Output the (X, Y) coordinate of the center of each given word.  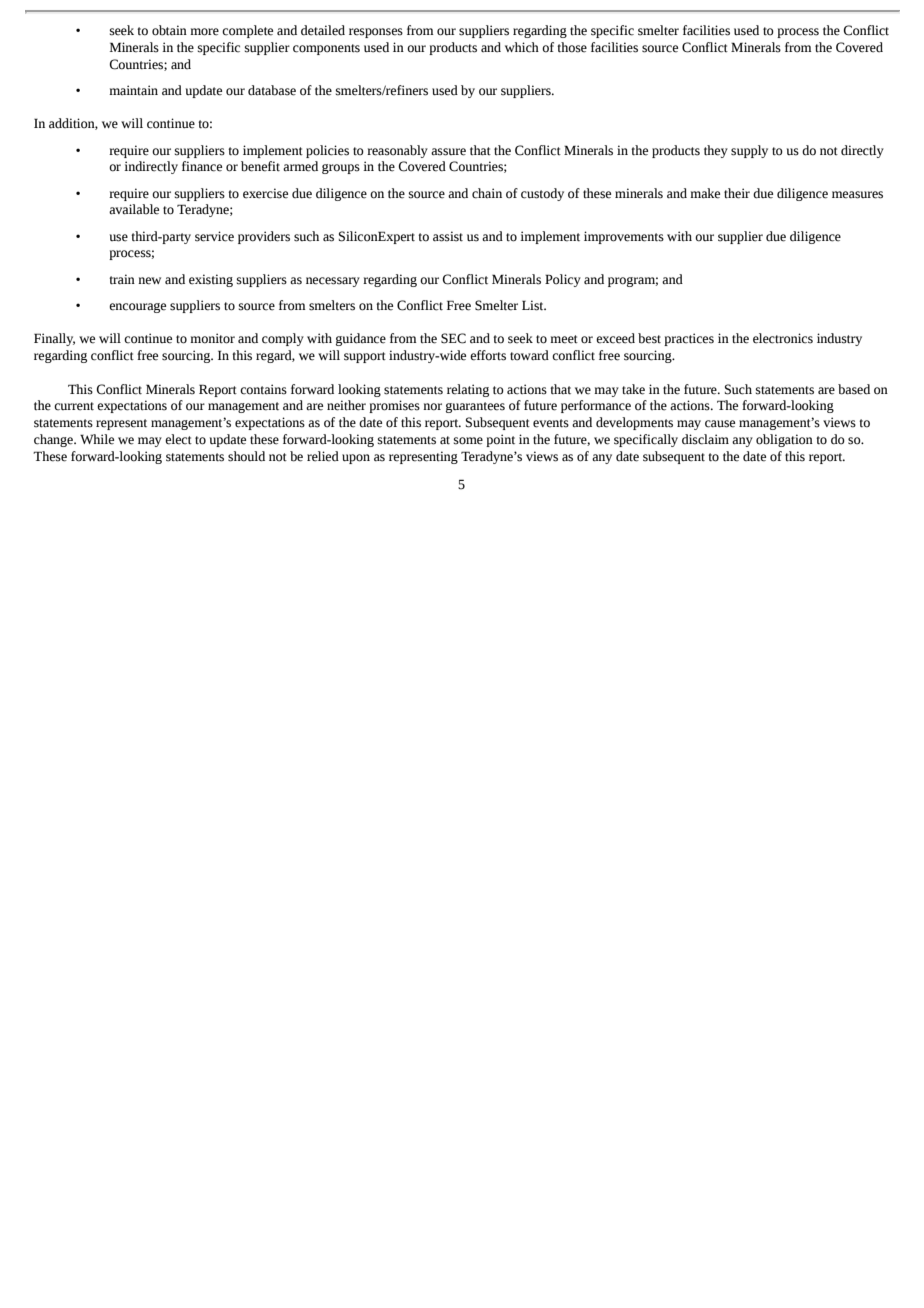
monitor (212, 338)
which (522, 47)
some (468, 441)
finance (202, 166)
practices (689, 339)
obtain (169, 30)
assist (448, 236)
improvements (624, 237)
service (214, 236)
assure (448, 152)
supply (749, 151)
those (572, 47)
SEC (453, 338)
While (97, 439)
